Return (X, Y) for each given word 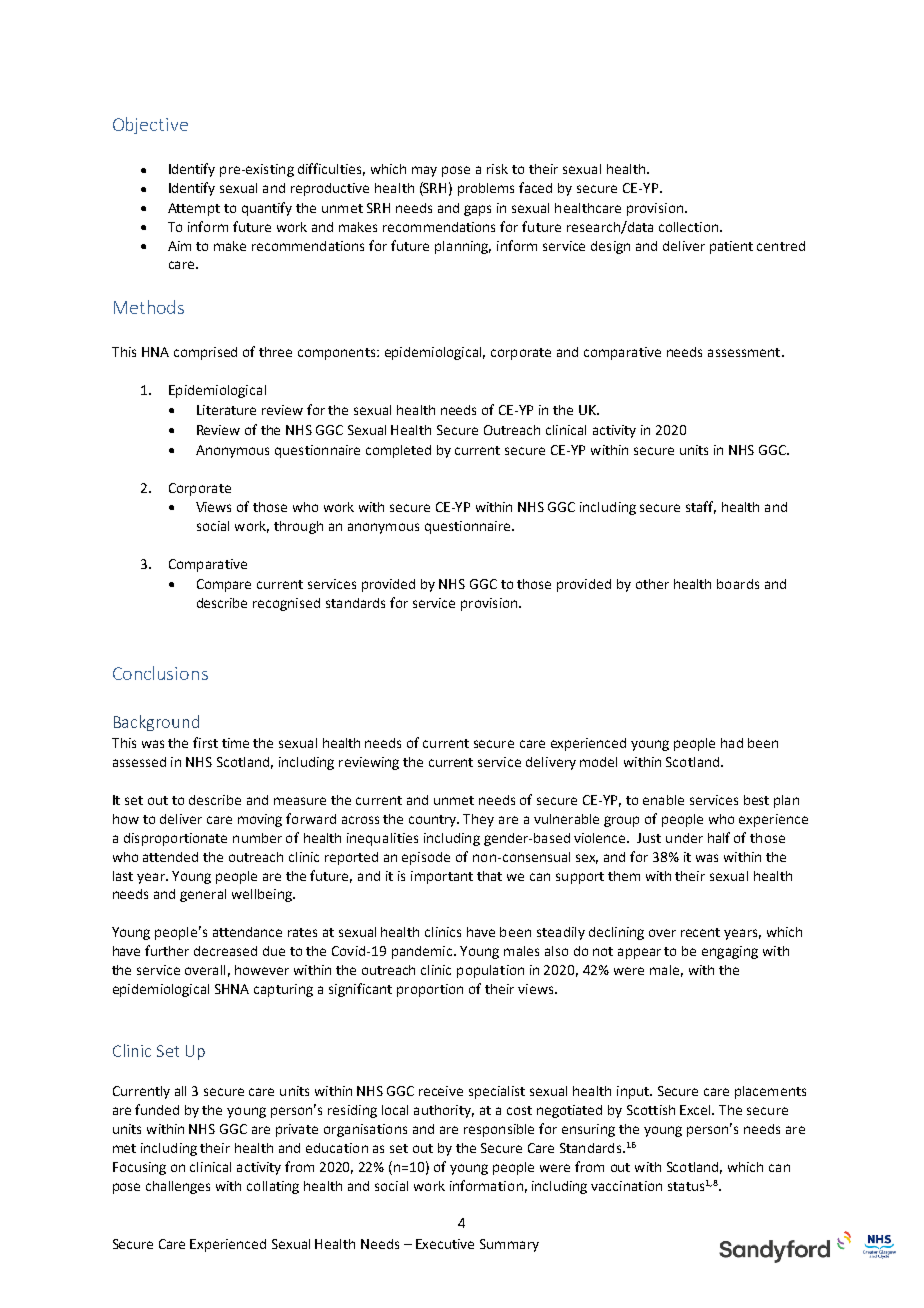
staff (701, 507)
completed (398, 451)
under (684, 838)
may (424, 171)
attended (170, 857)
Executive (445, 1244)
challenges (178, 1187)
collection (690, 227)
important (442, 877)
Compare (224, 585)
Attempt (194, 209)
